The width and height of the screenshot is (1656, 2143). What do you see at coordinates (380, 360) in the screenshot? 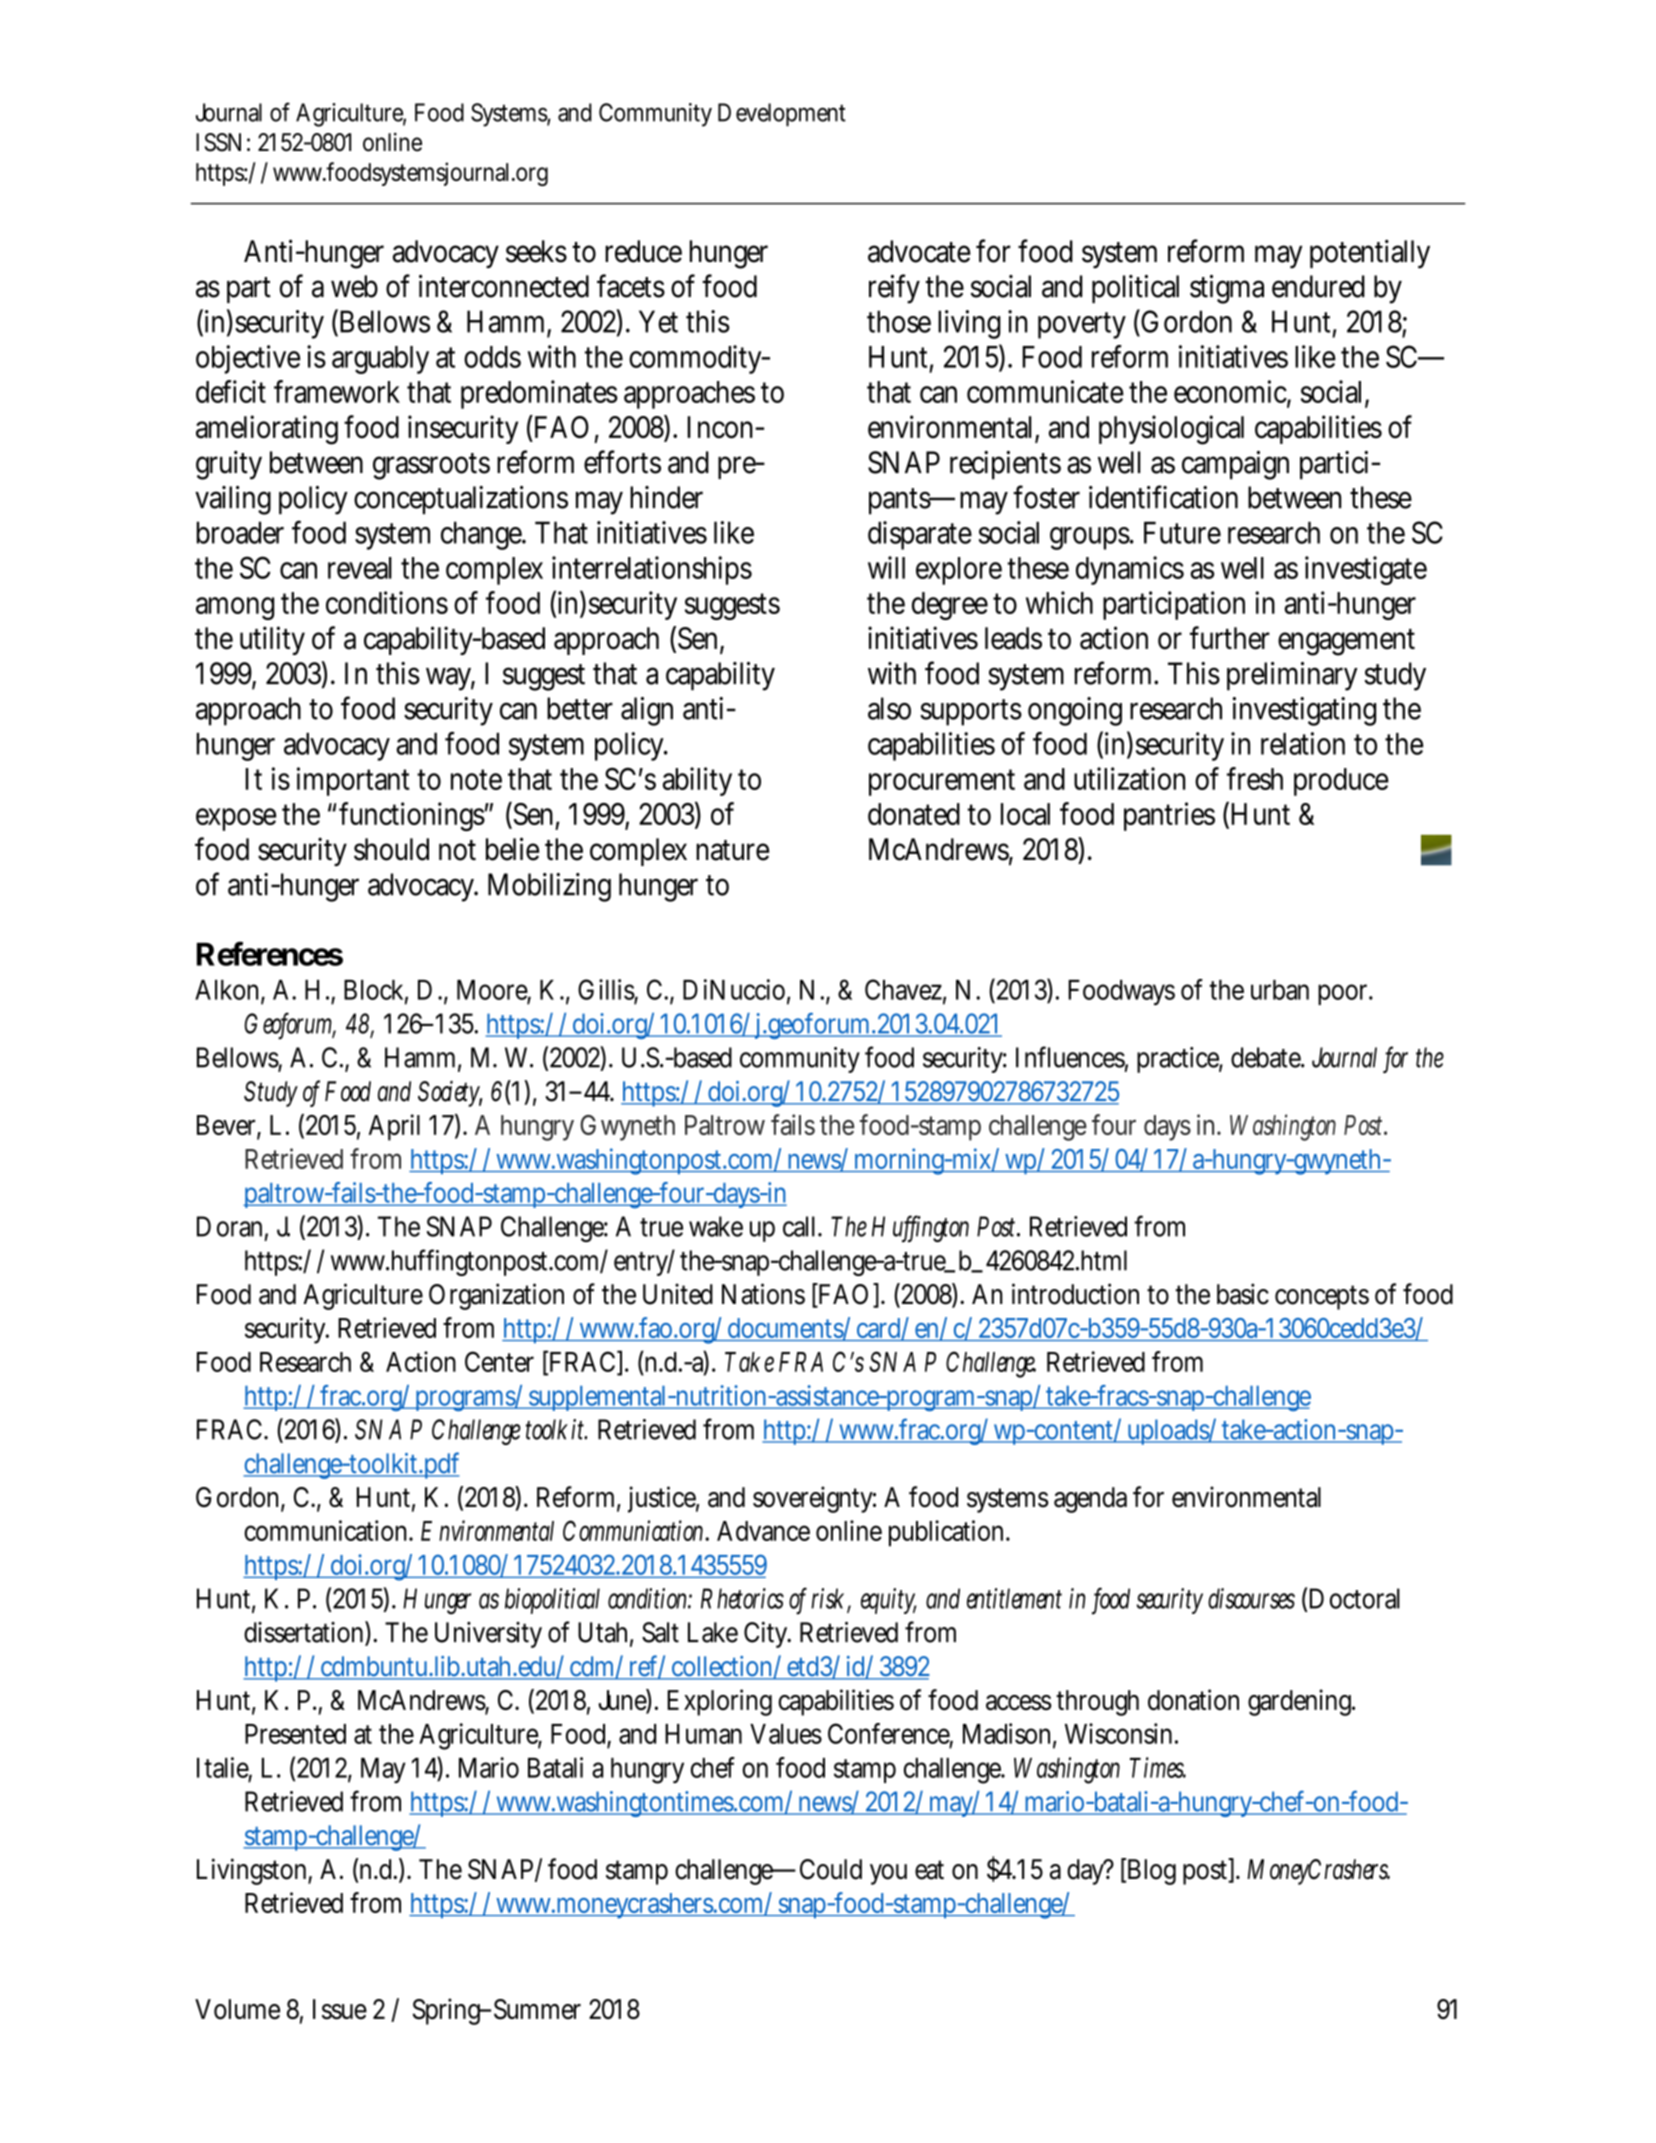
I see `arguably` at bounding box center [380, 360].
